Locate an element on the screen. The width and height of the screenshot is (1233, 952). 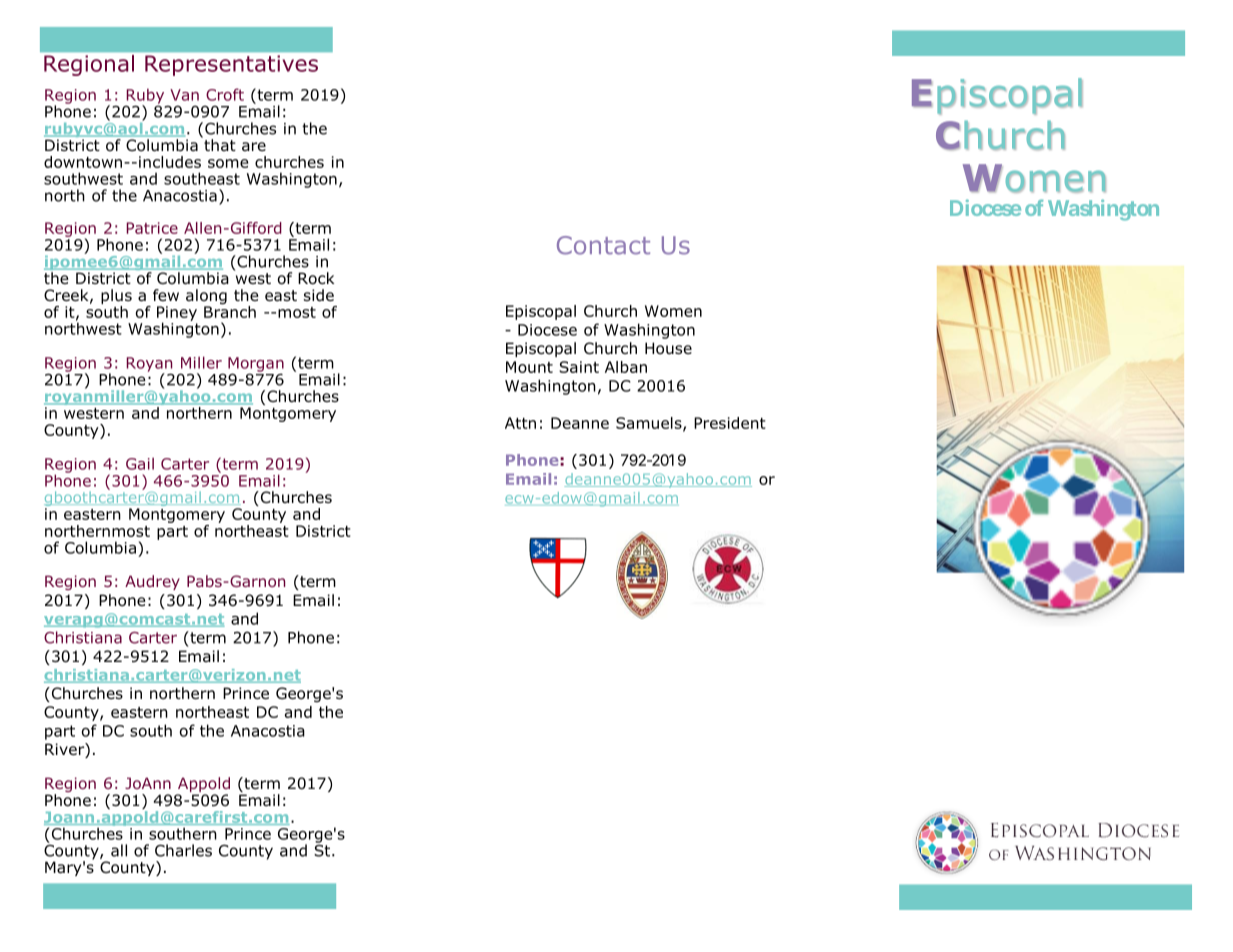
Gail is located at coordinates (140, 464).
